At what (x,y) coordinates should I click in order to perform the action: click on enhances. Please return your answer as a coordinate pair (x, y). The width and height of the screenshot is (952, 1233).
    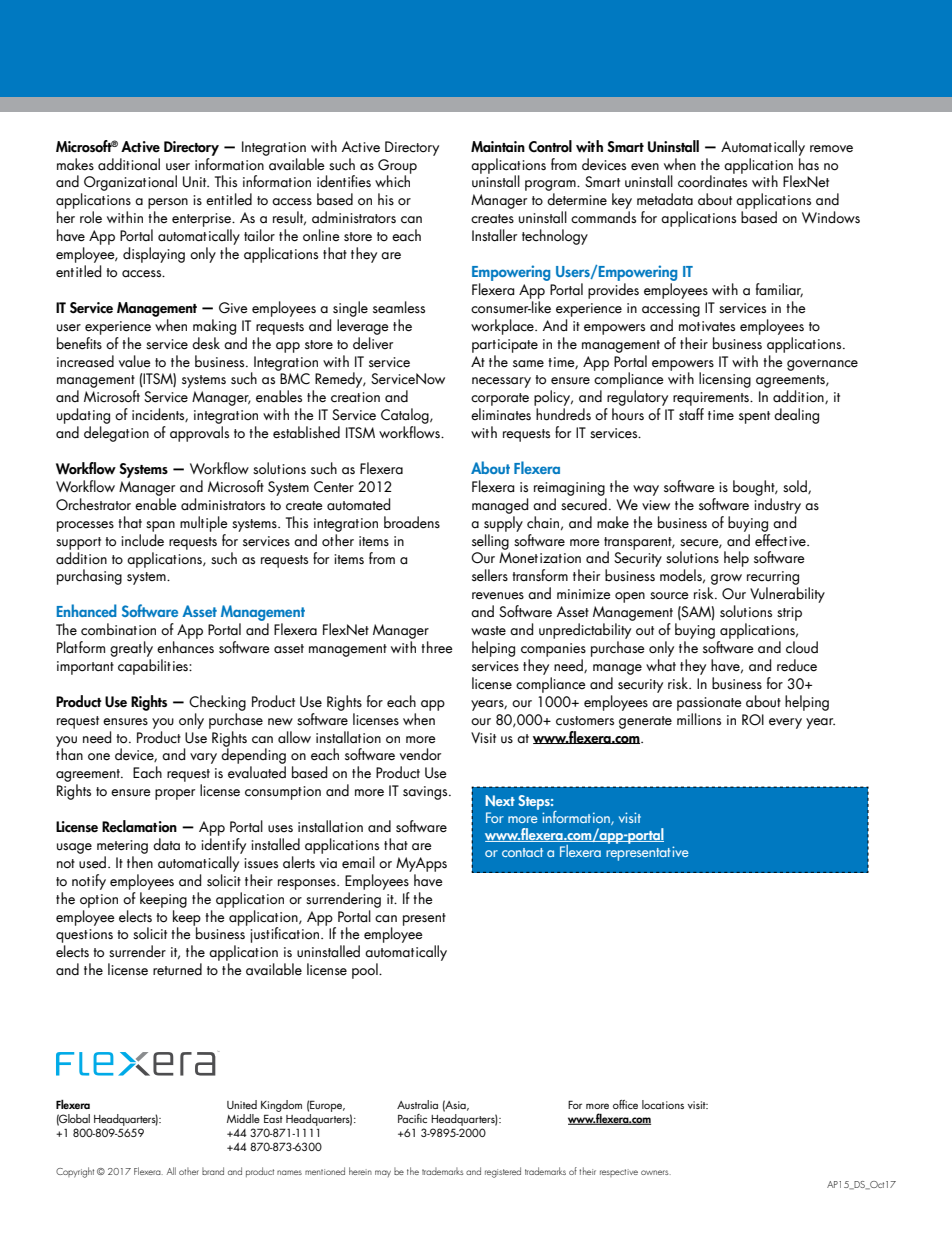
    Looking at the image, I should click on (185, 647).
